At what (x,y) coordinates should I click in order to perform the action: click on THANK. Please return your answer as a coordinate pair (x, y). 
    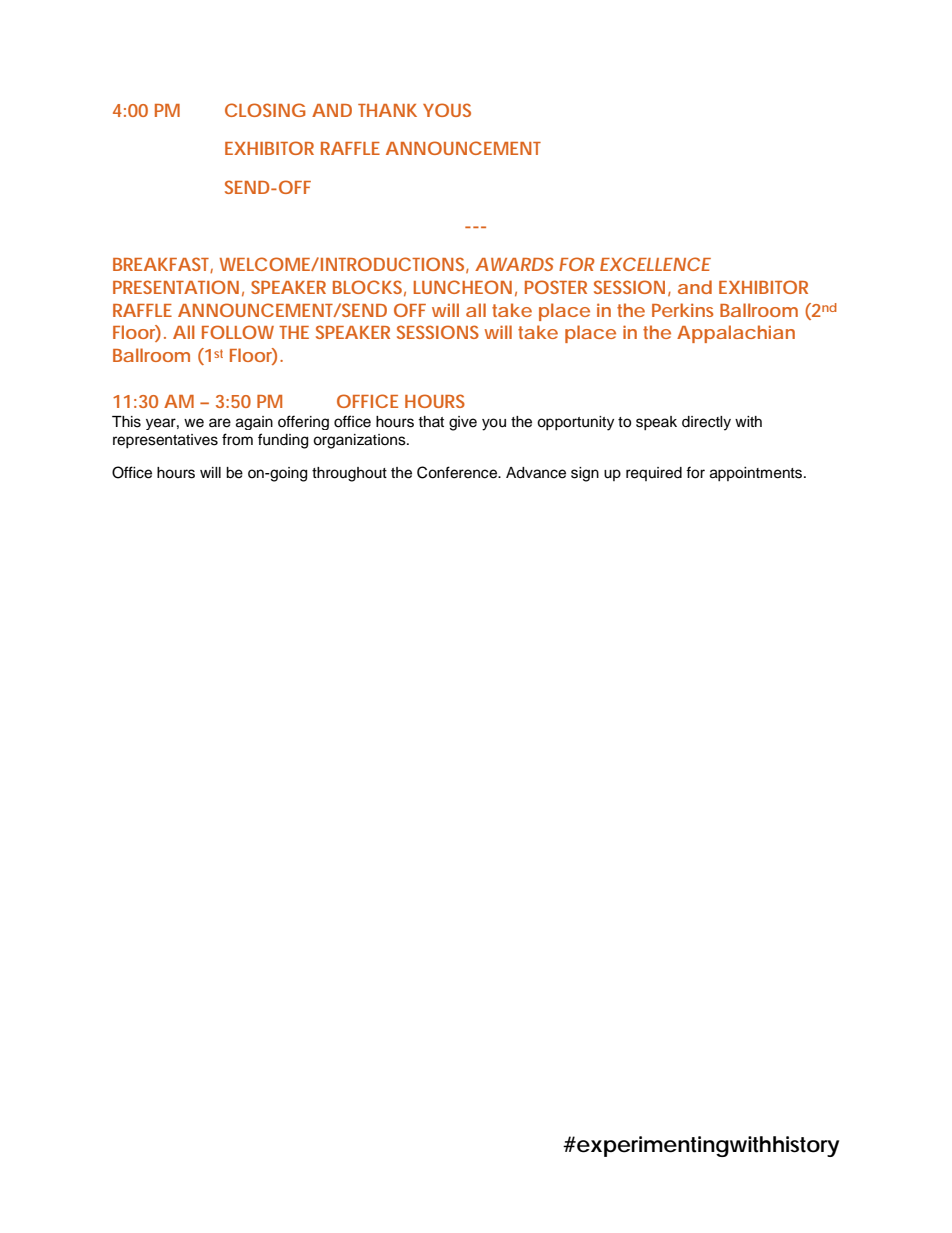
    Looking at the image, I should click on (387, 110).
